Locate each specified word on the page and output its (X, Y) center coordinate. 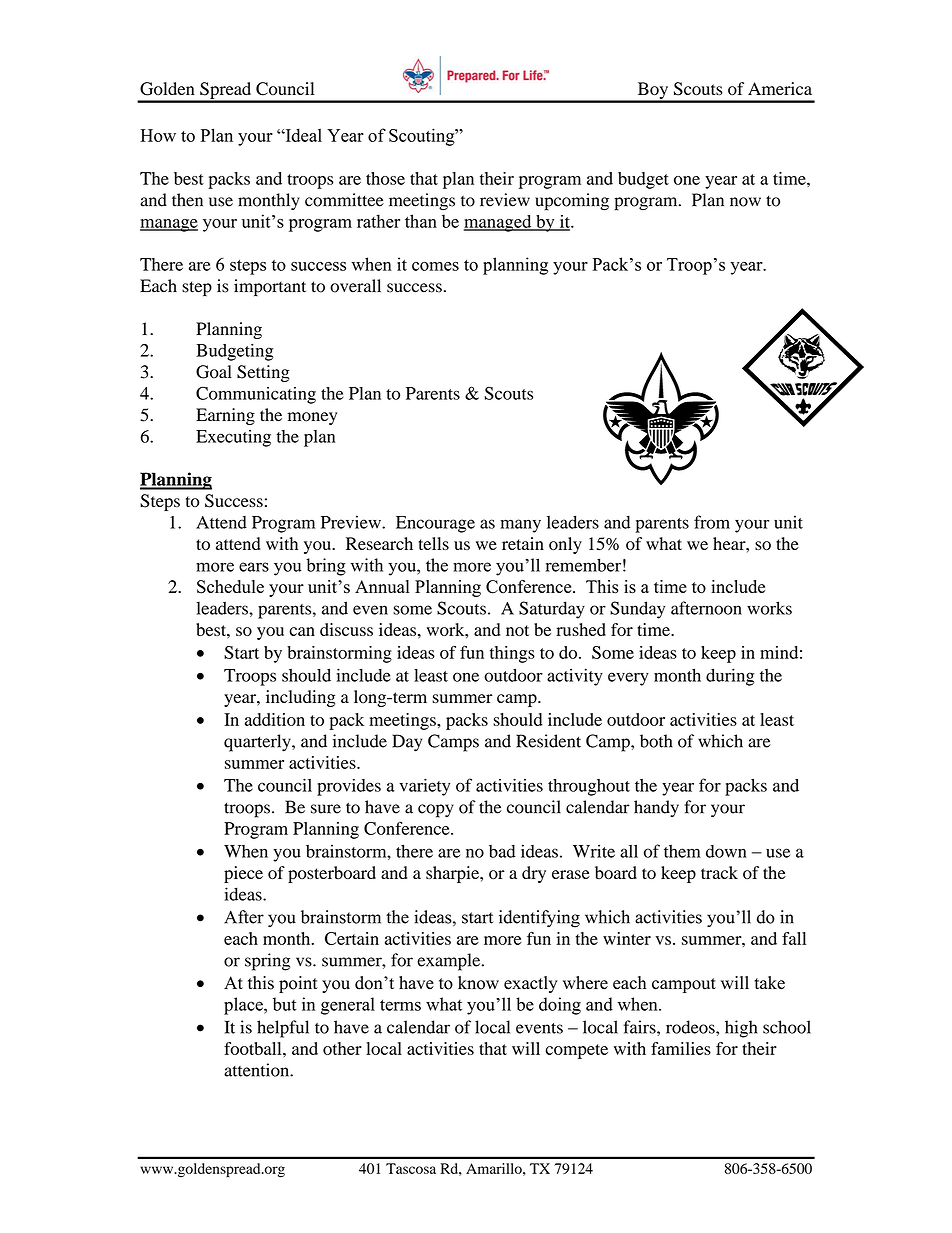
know (478, 983)
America (780, 88)
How (158, 135)
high (741, 1029)
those (385, 178)
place (244, 1006)
